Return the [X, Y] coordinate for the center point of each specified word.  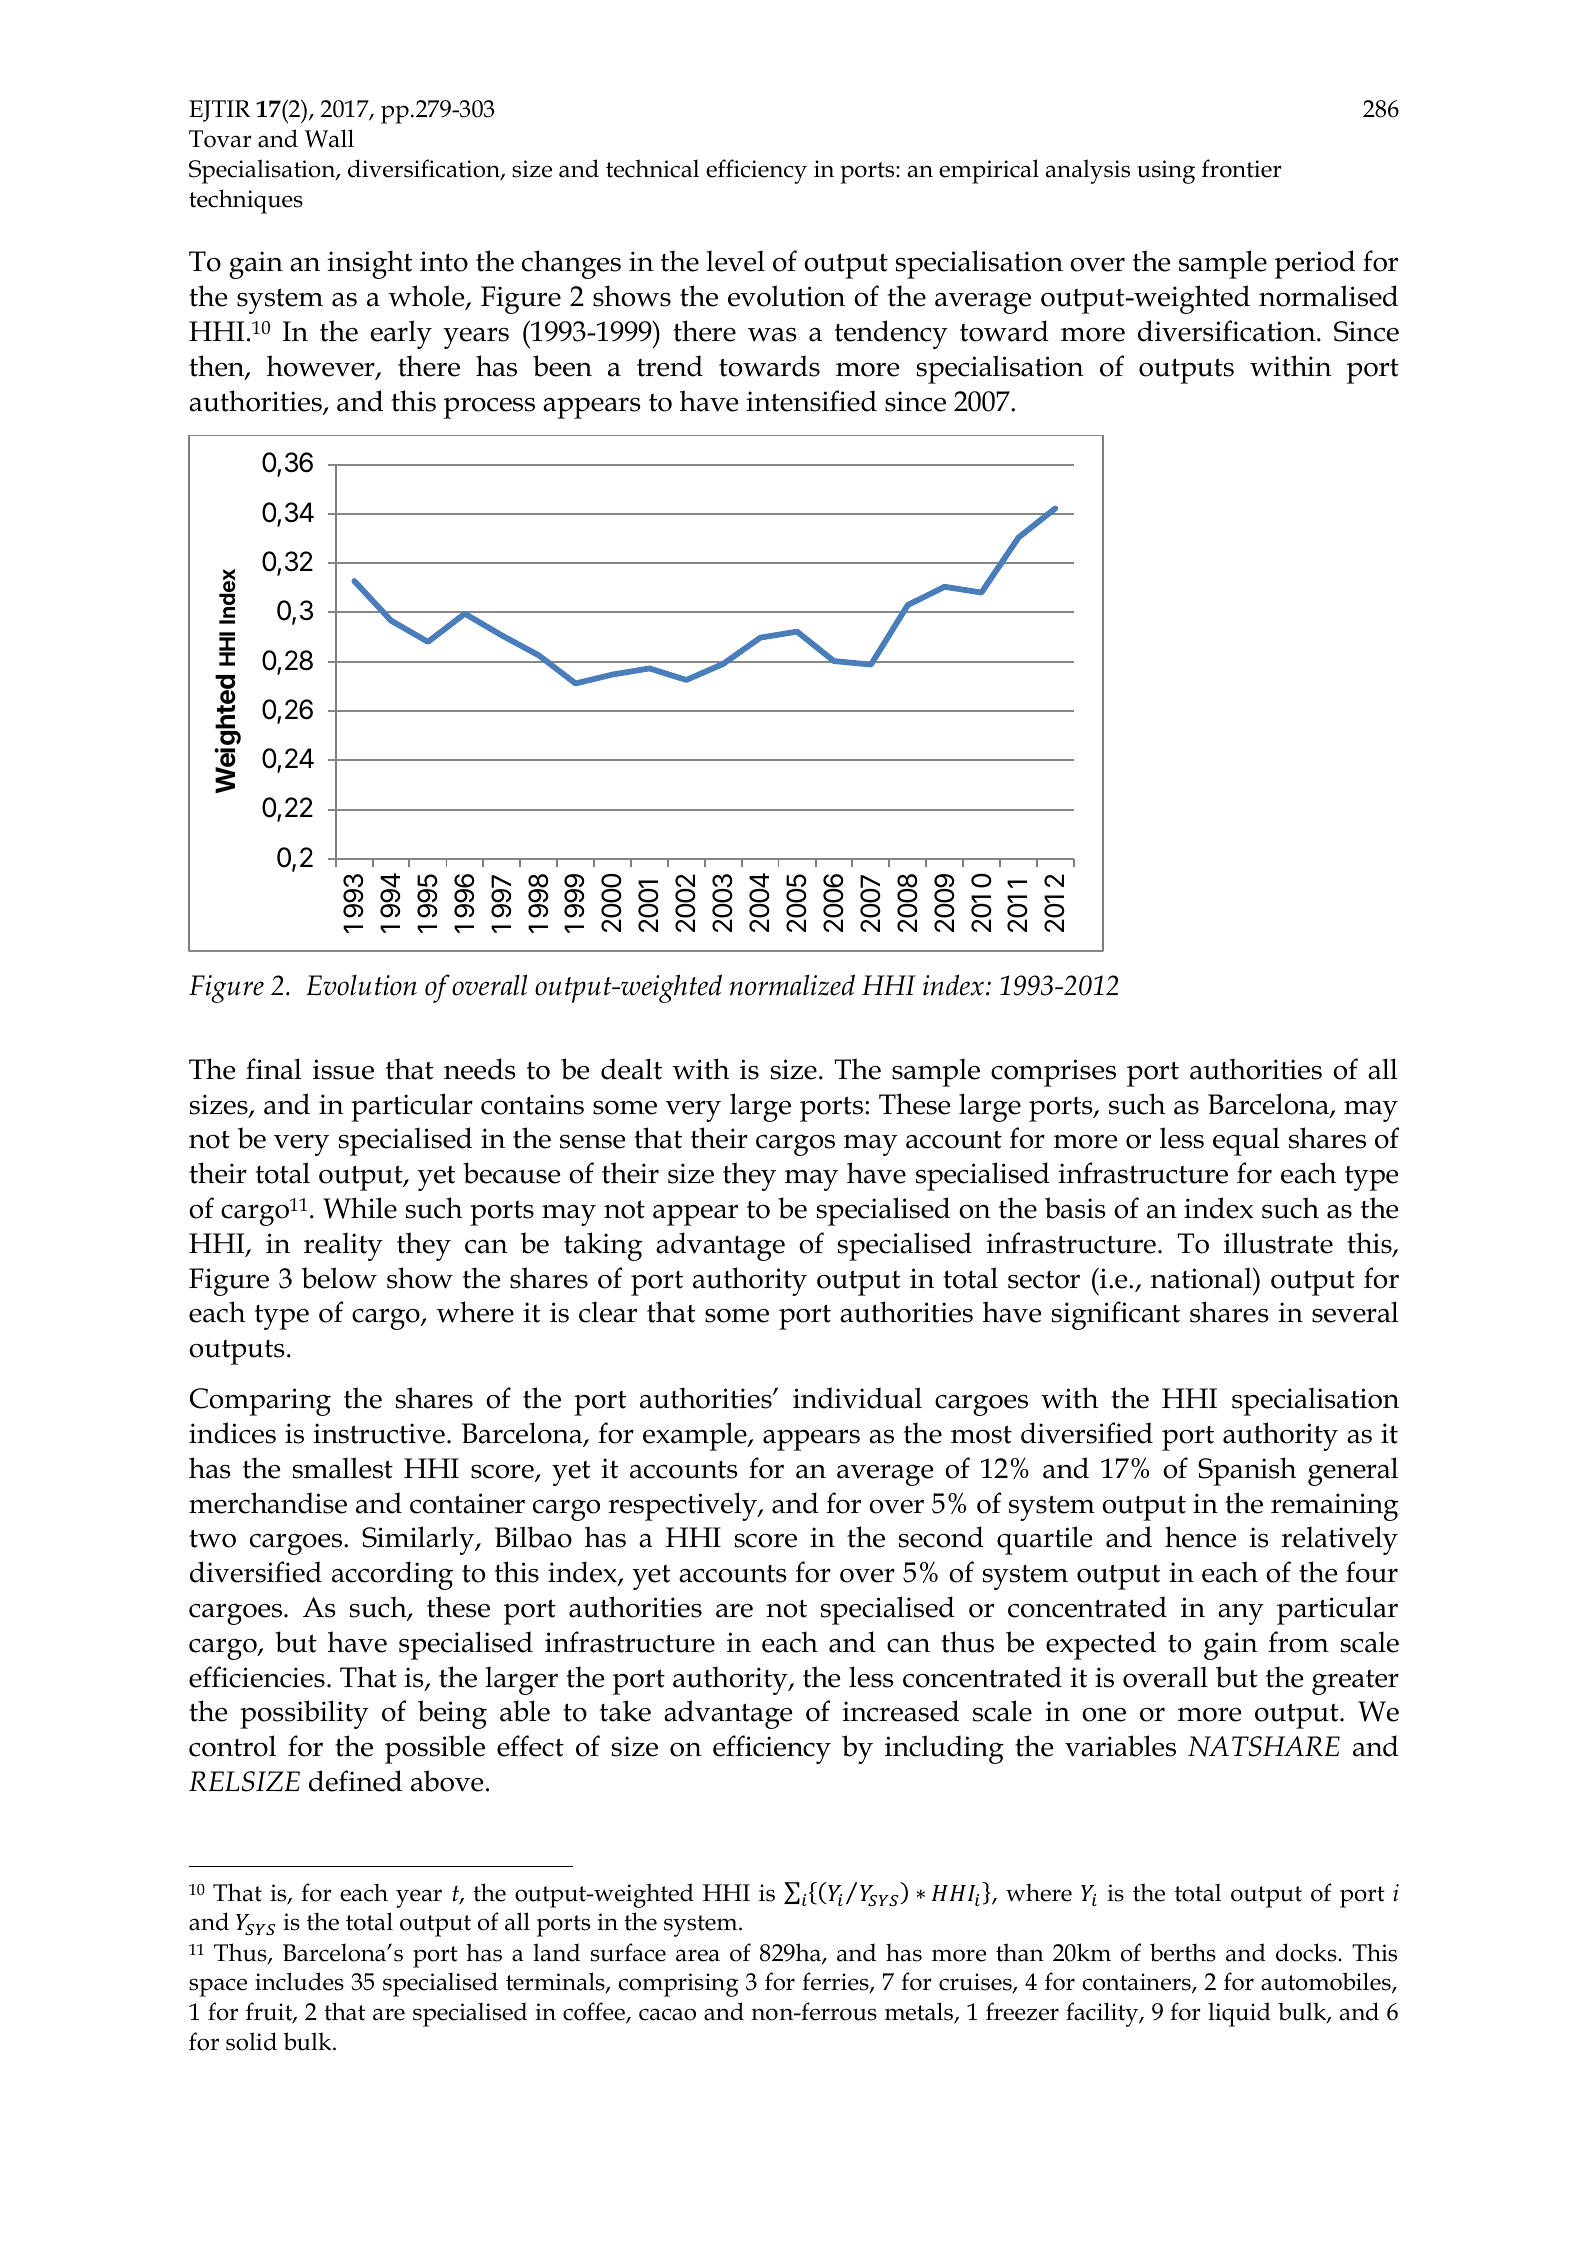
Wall [329, 138]
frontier [1242, 168]
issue [343, 1069]
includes [299, 1981]
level [735, 261]
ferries [836, 1983]
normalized [792, 985]
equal [1246, 1141]
